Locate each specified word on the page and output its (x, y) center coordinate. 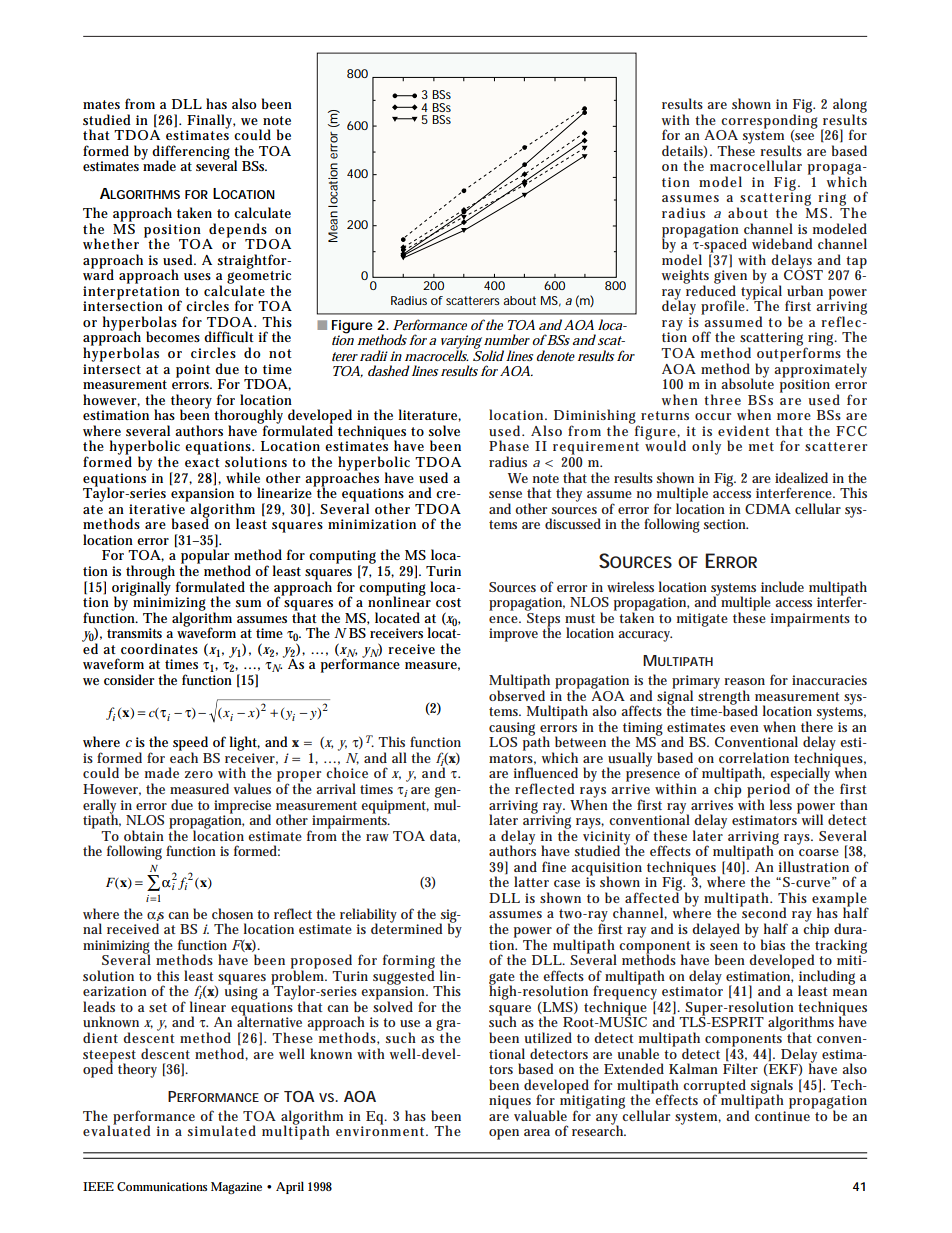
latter (531, 881)
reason (744, 681)
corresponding (769, 121)
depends (238, 230)
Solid (488, 354)
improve (513, 635)
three (722, 399)
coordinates (159, 648)
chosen (232, 913)
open (504, 1134)
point (193, 371)
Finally (210, 122)
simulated (222, 1130)
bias (773, 944)
